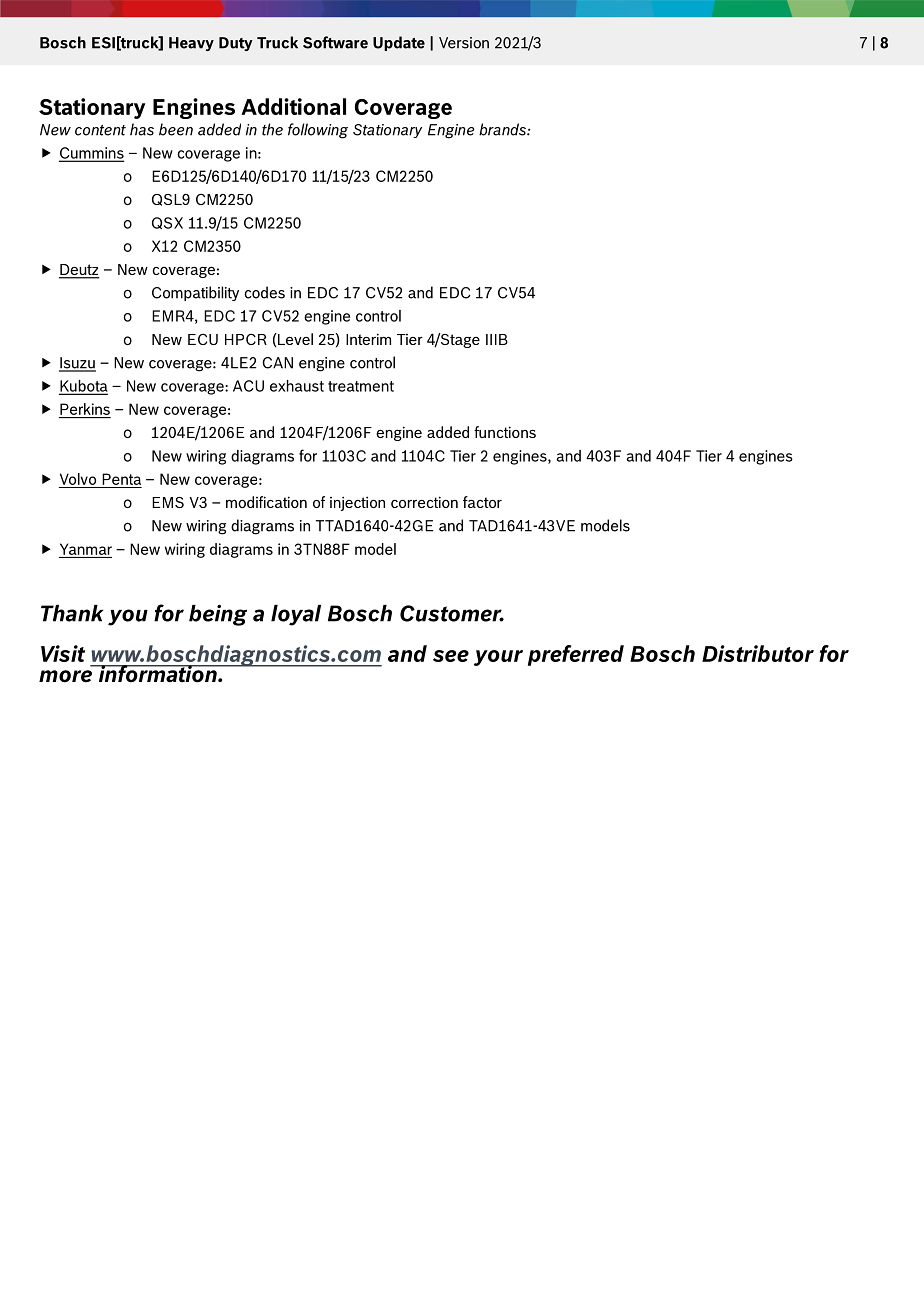  What do you see at coordinates (168, 502) in the document?
I see `EMS` at bounding box center [168, 502].
